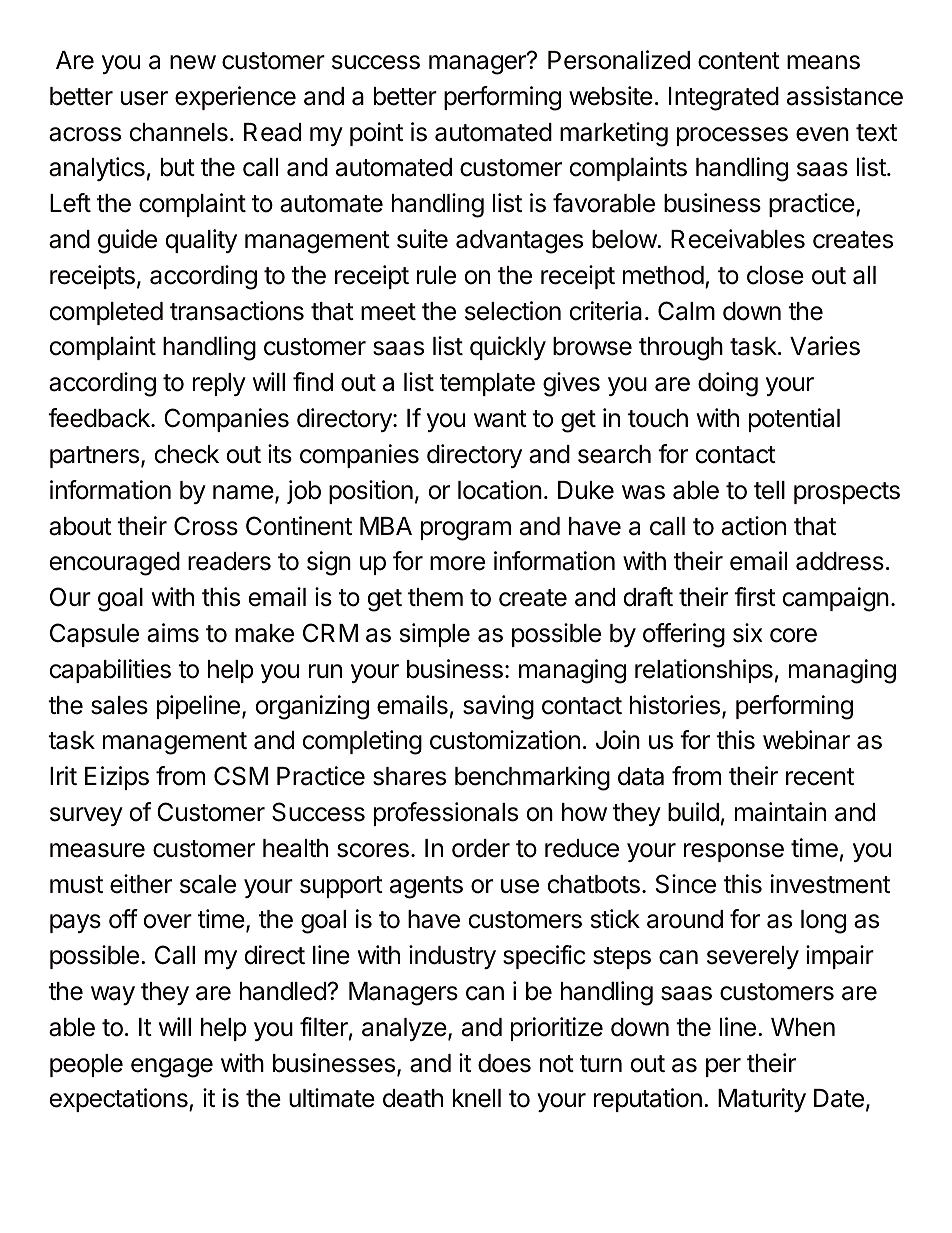 This screenshot has height=1233, width=952. Describe the element at coordinates (505, 740) in the screenshot. I see `customization` at that location.
